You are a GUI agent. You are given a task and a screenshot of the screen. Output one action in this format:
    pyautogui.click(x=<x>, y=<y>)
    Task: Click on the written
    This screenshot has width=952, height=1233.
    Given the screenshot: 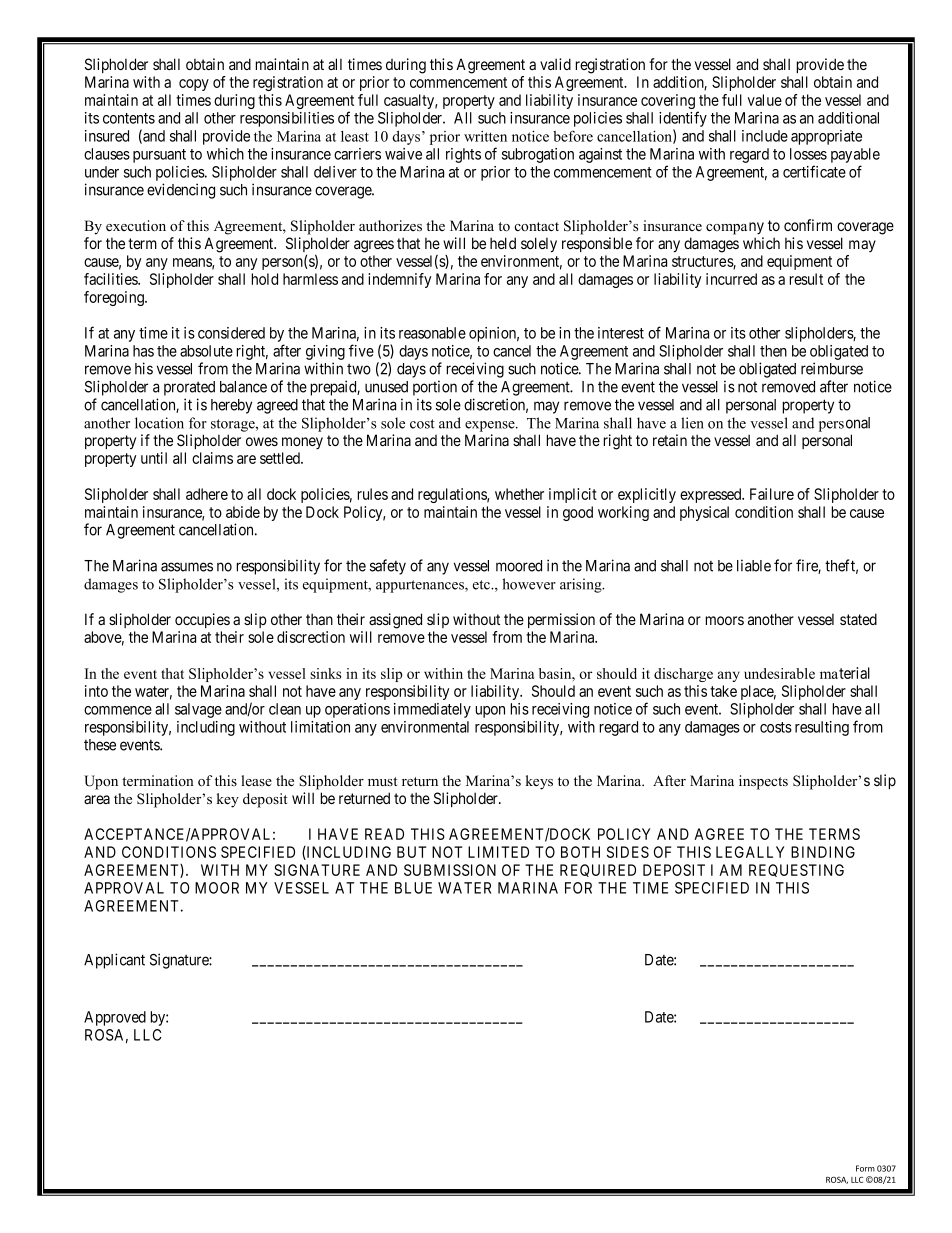 What is the action you would take?
    pyautogui.click(x=485, y=136)
